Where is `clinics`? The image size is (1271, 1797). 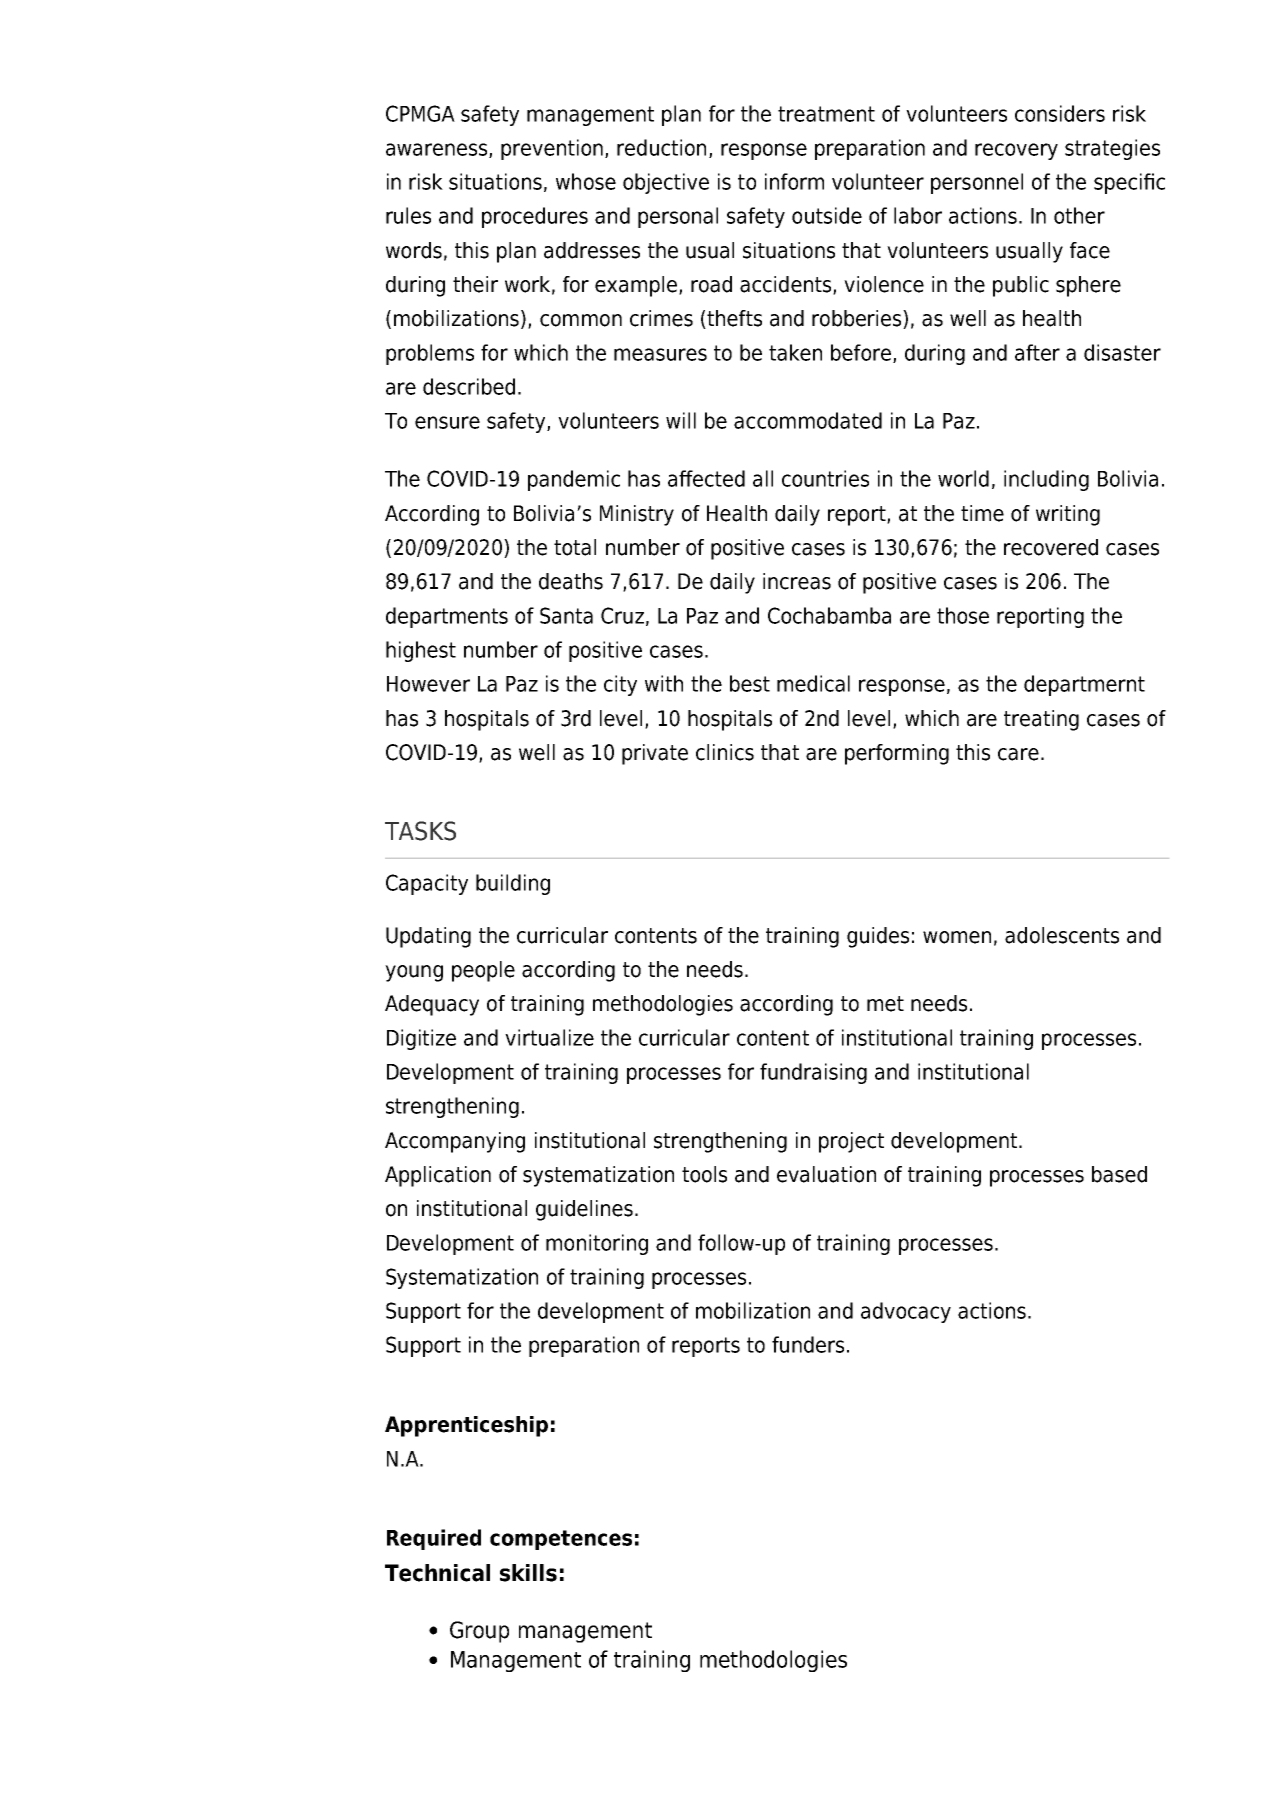 clinics is located at coordinates (725, 752).
